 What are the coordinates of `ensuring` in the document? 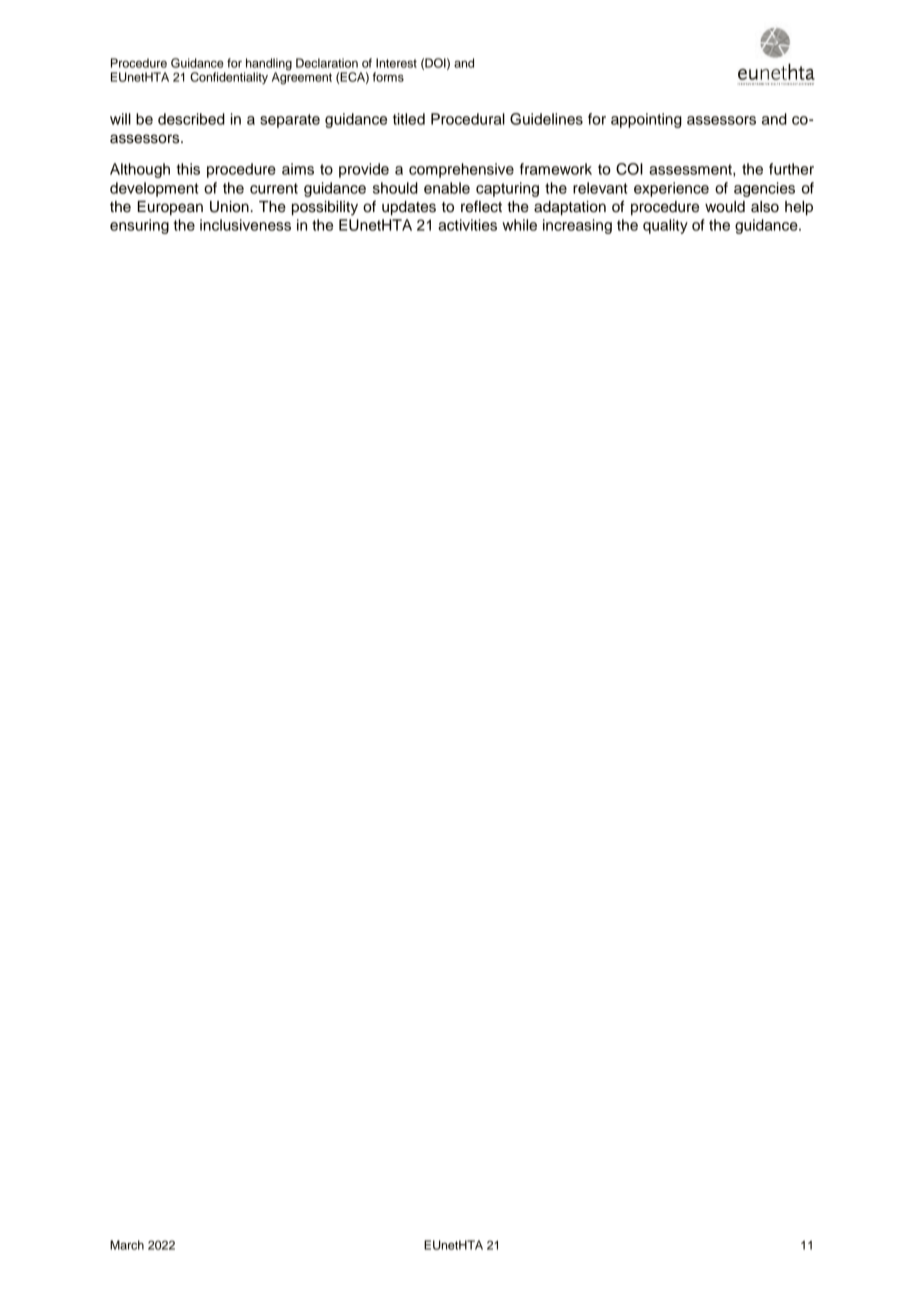 It's located at (139, 226).
